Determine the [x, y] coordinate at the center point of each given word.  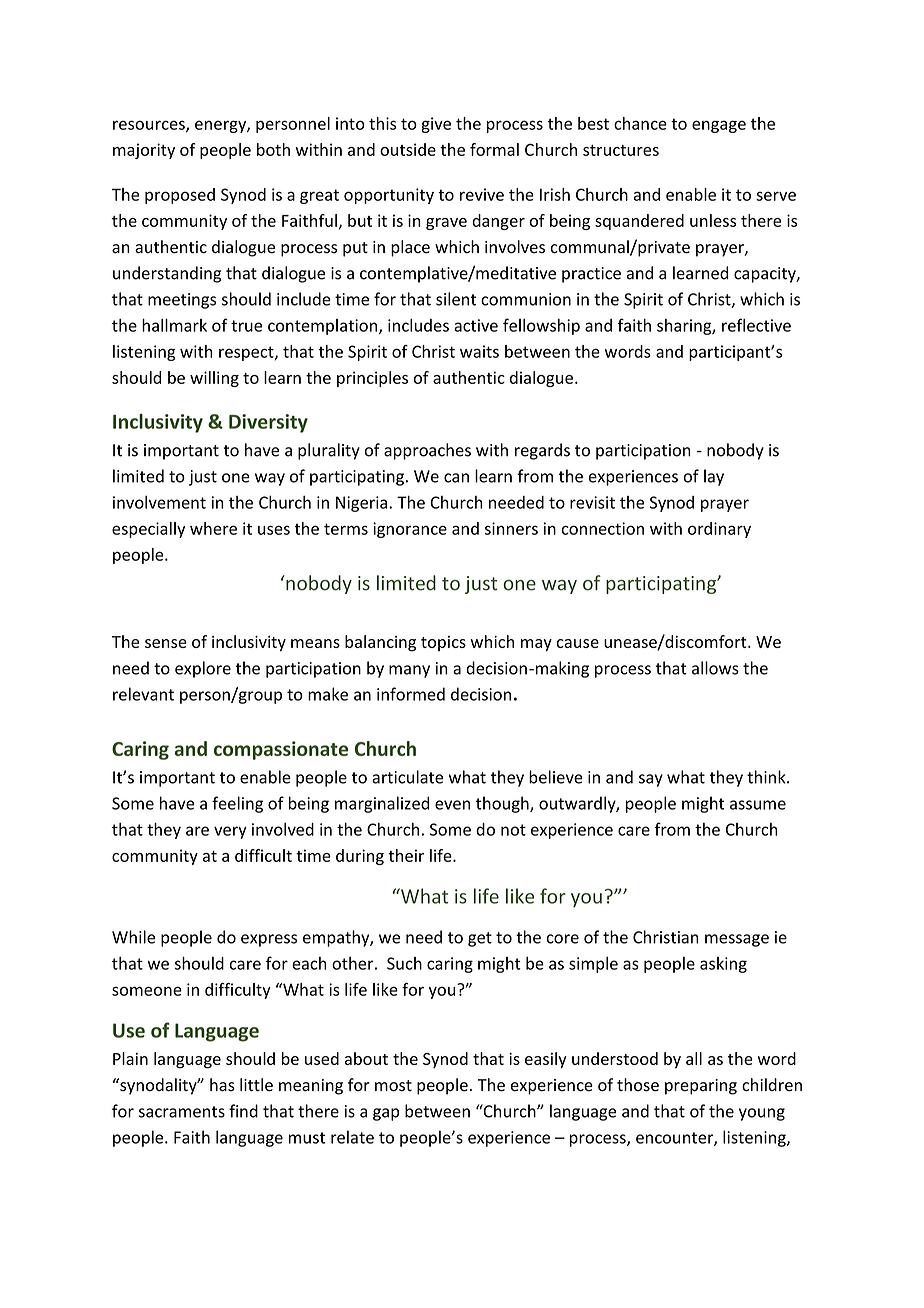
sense [166, 643]
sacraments [182, 1112]
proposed [180, 196]
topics [443, 643]
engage [719, 126]
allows [715, 668]
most [393, 1086]
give [436, 125]
